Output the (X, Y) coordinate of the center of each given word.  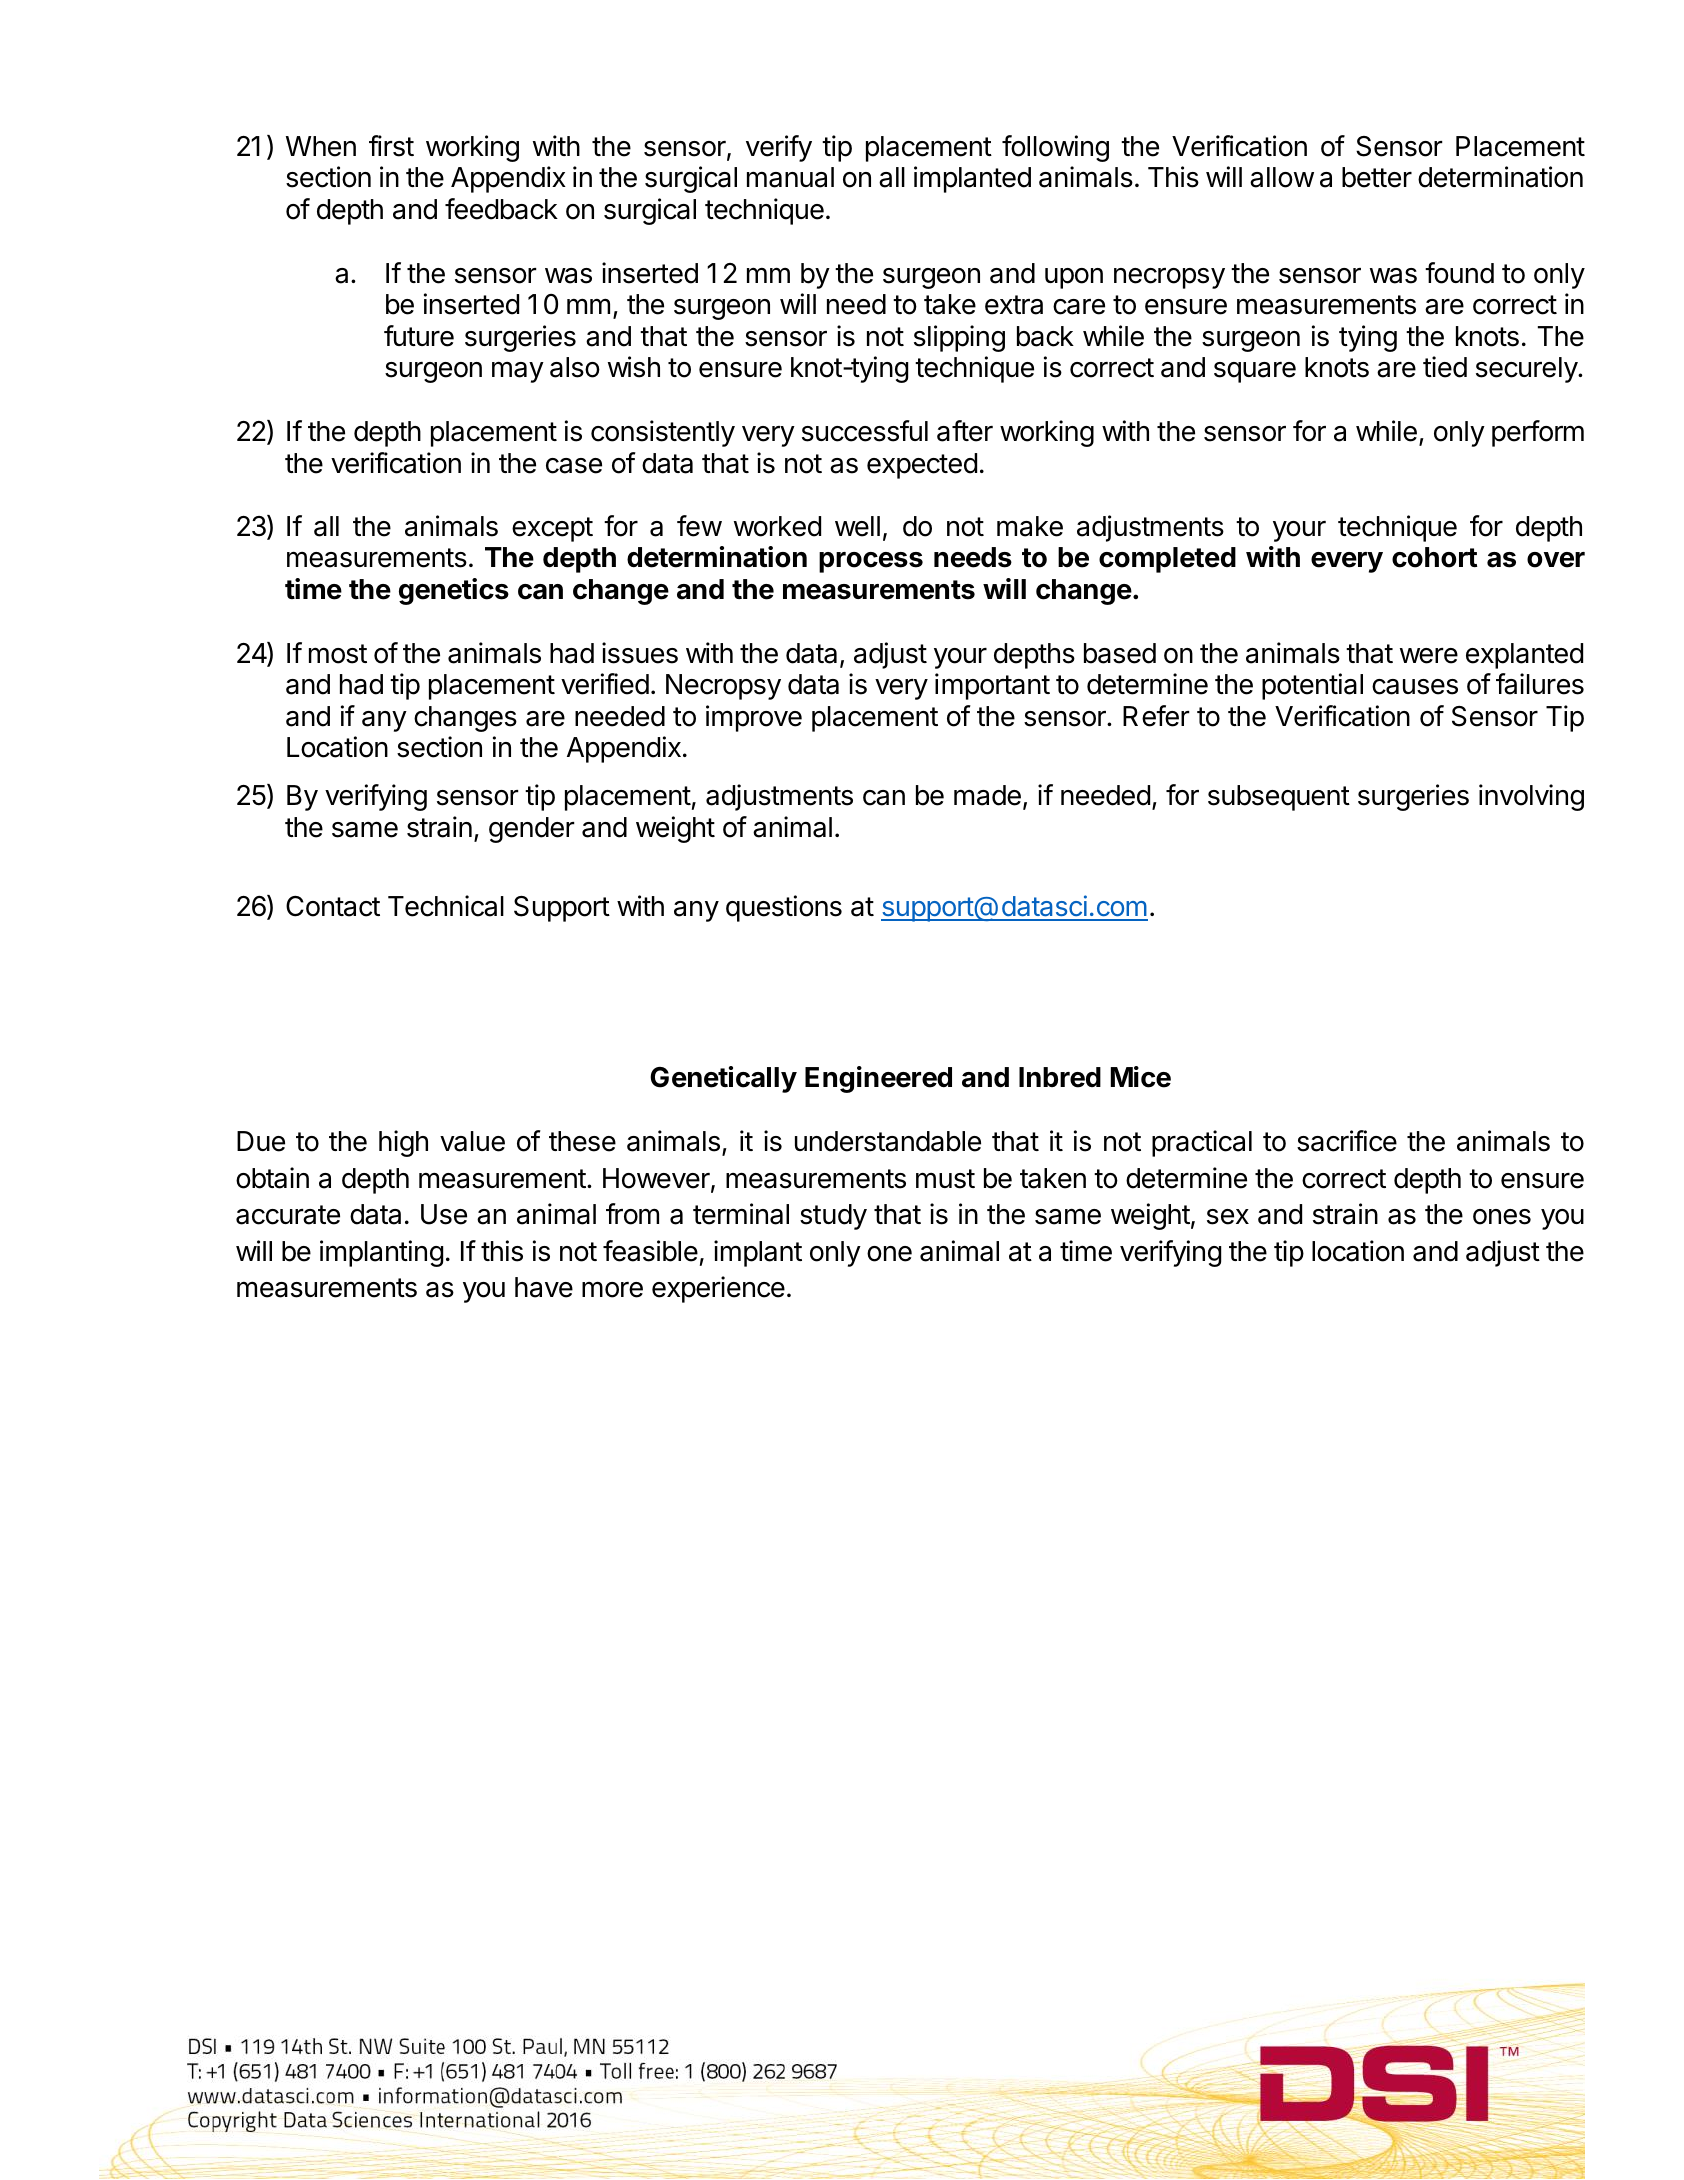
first (391, 146)
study (833, 1217)
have (544, 1287)
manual (790, 177)
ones (1502, 1217)
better (1377, 177)
